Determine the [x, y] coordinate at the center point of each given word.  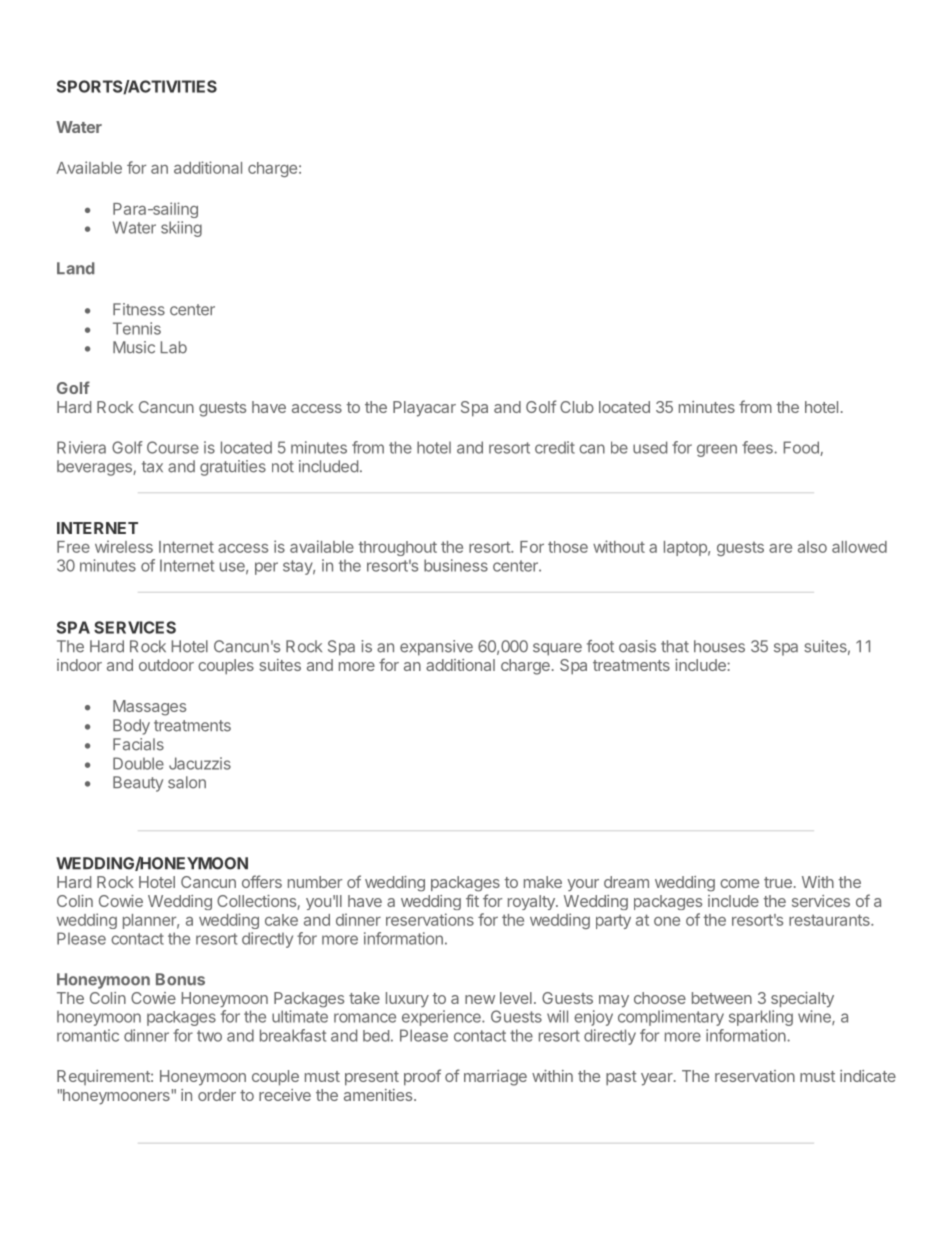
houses [719, 646]
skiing [181, 229]
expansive [436, 648]
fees [758, 447]
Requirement [104, 1077]
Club [577, 407]
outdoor [166, 665]
